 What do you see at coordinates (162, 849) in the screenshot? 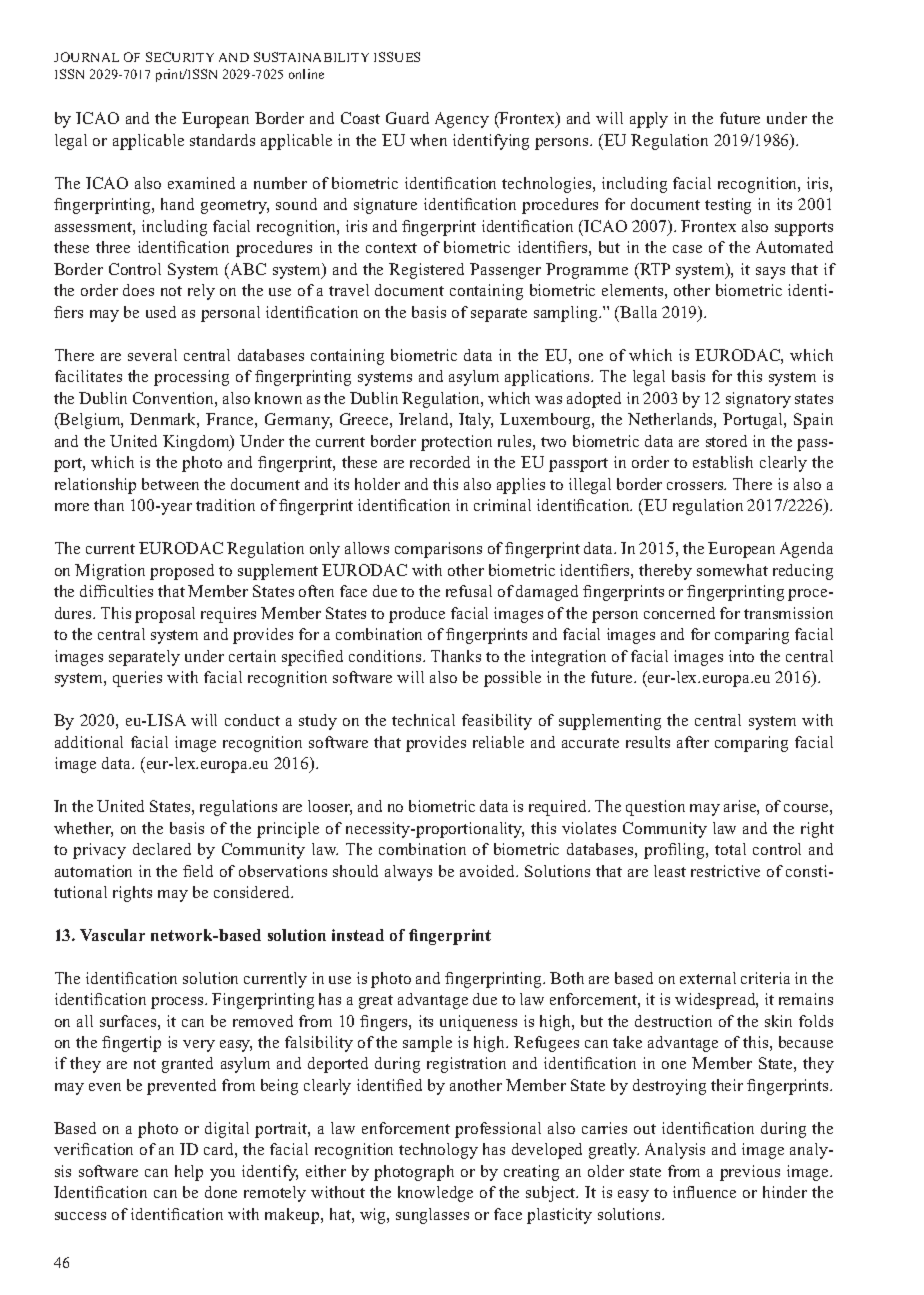
I see `declared` at bounding box center [162, 849].
